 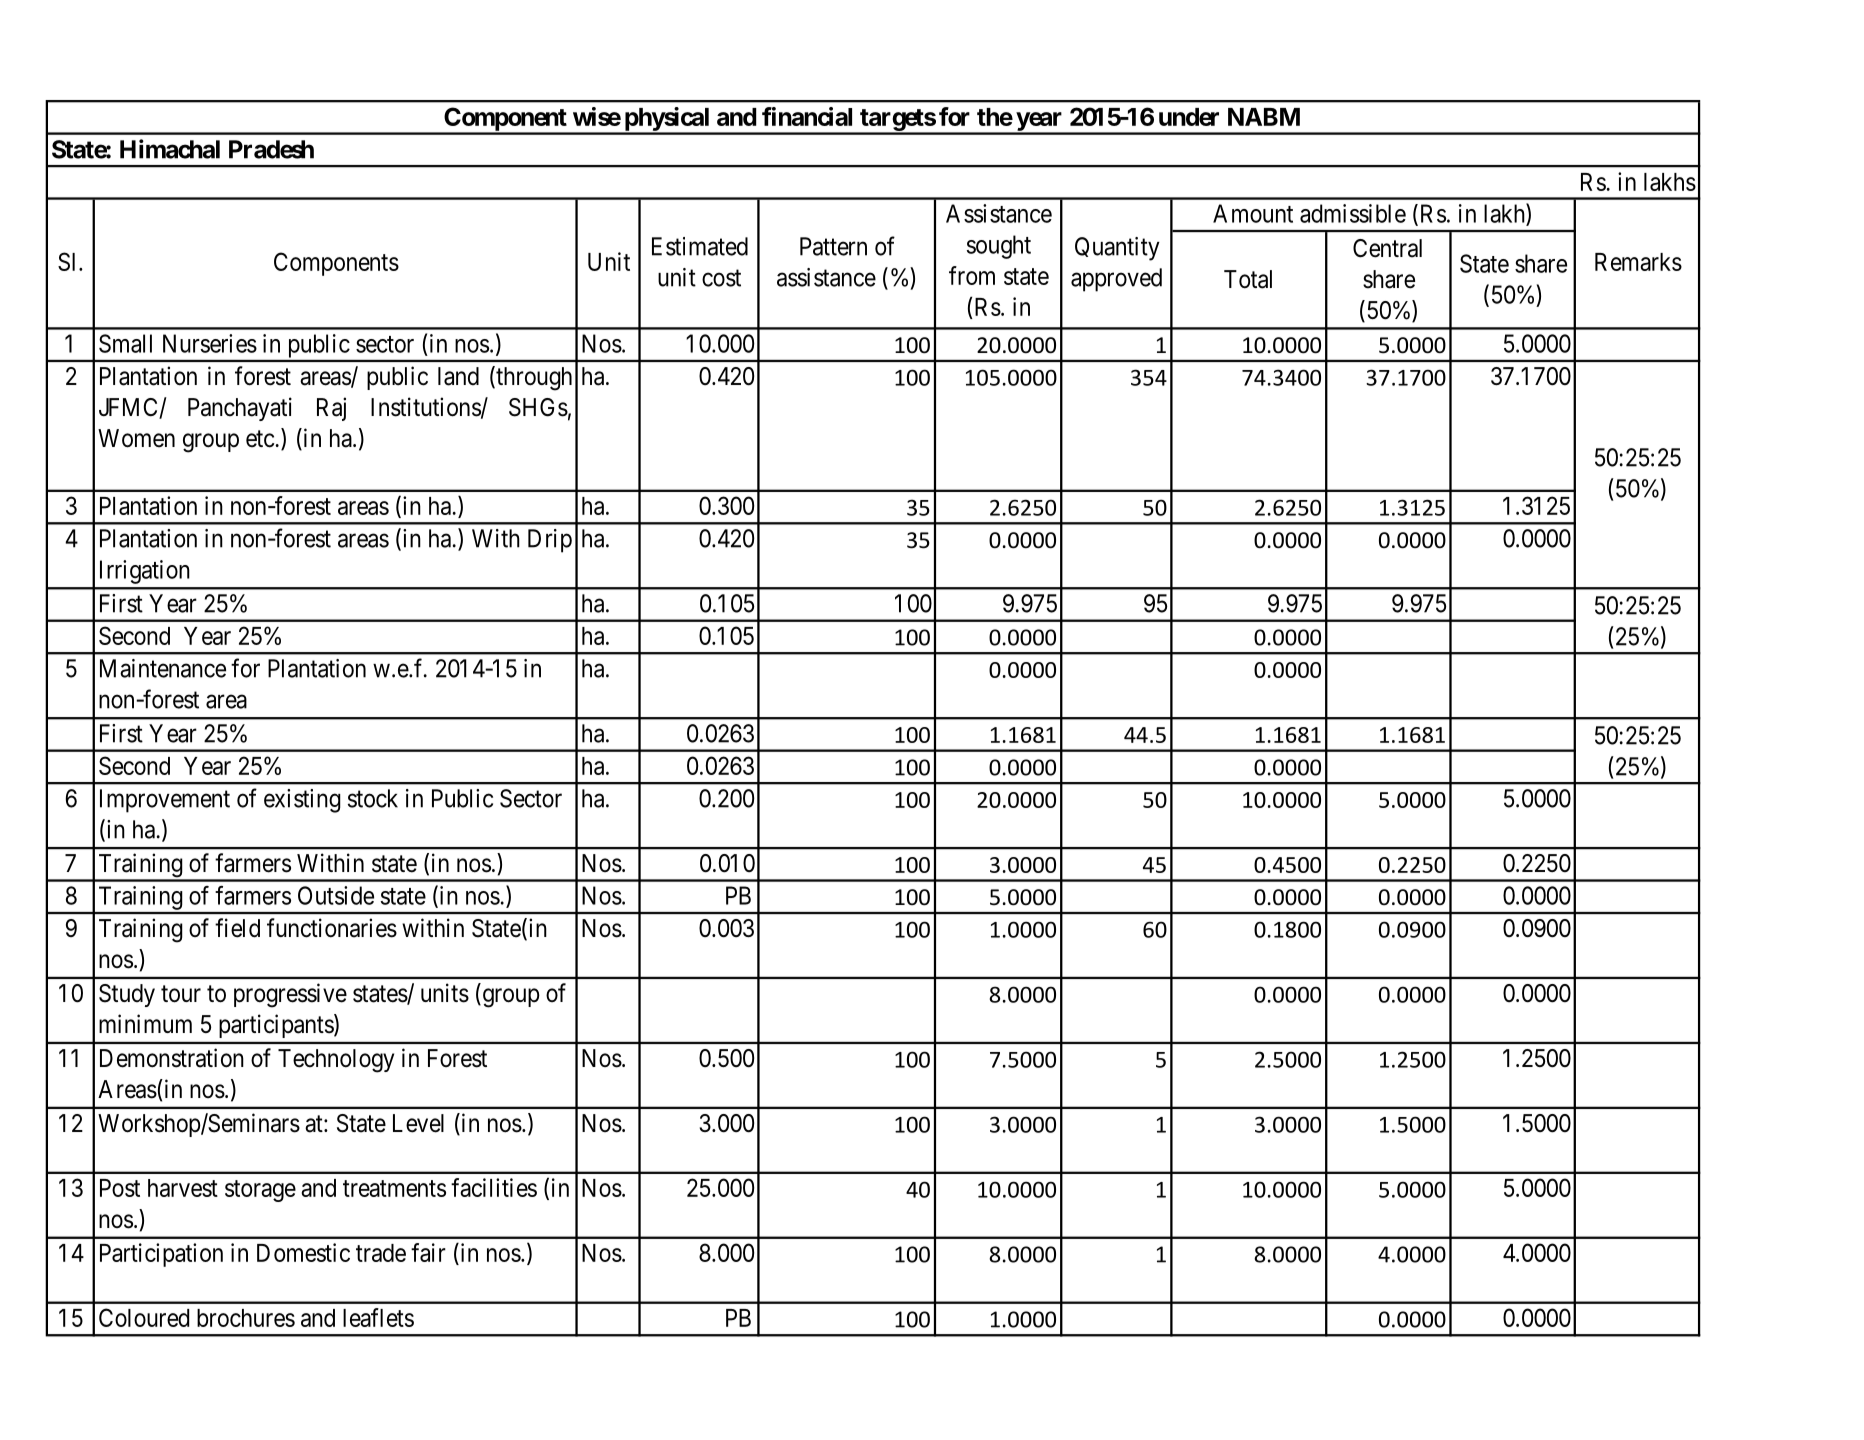 What do you see at coordinates (494, 1187) in the screenshot?
I see `facilities` at bounding box center [494, 1187].
